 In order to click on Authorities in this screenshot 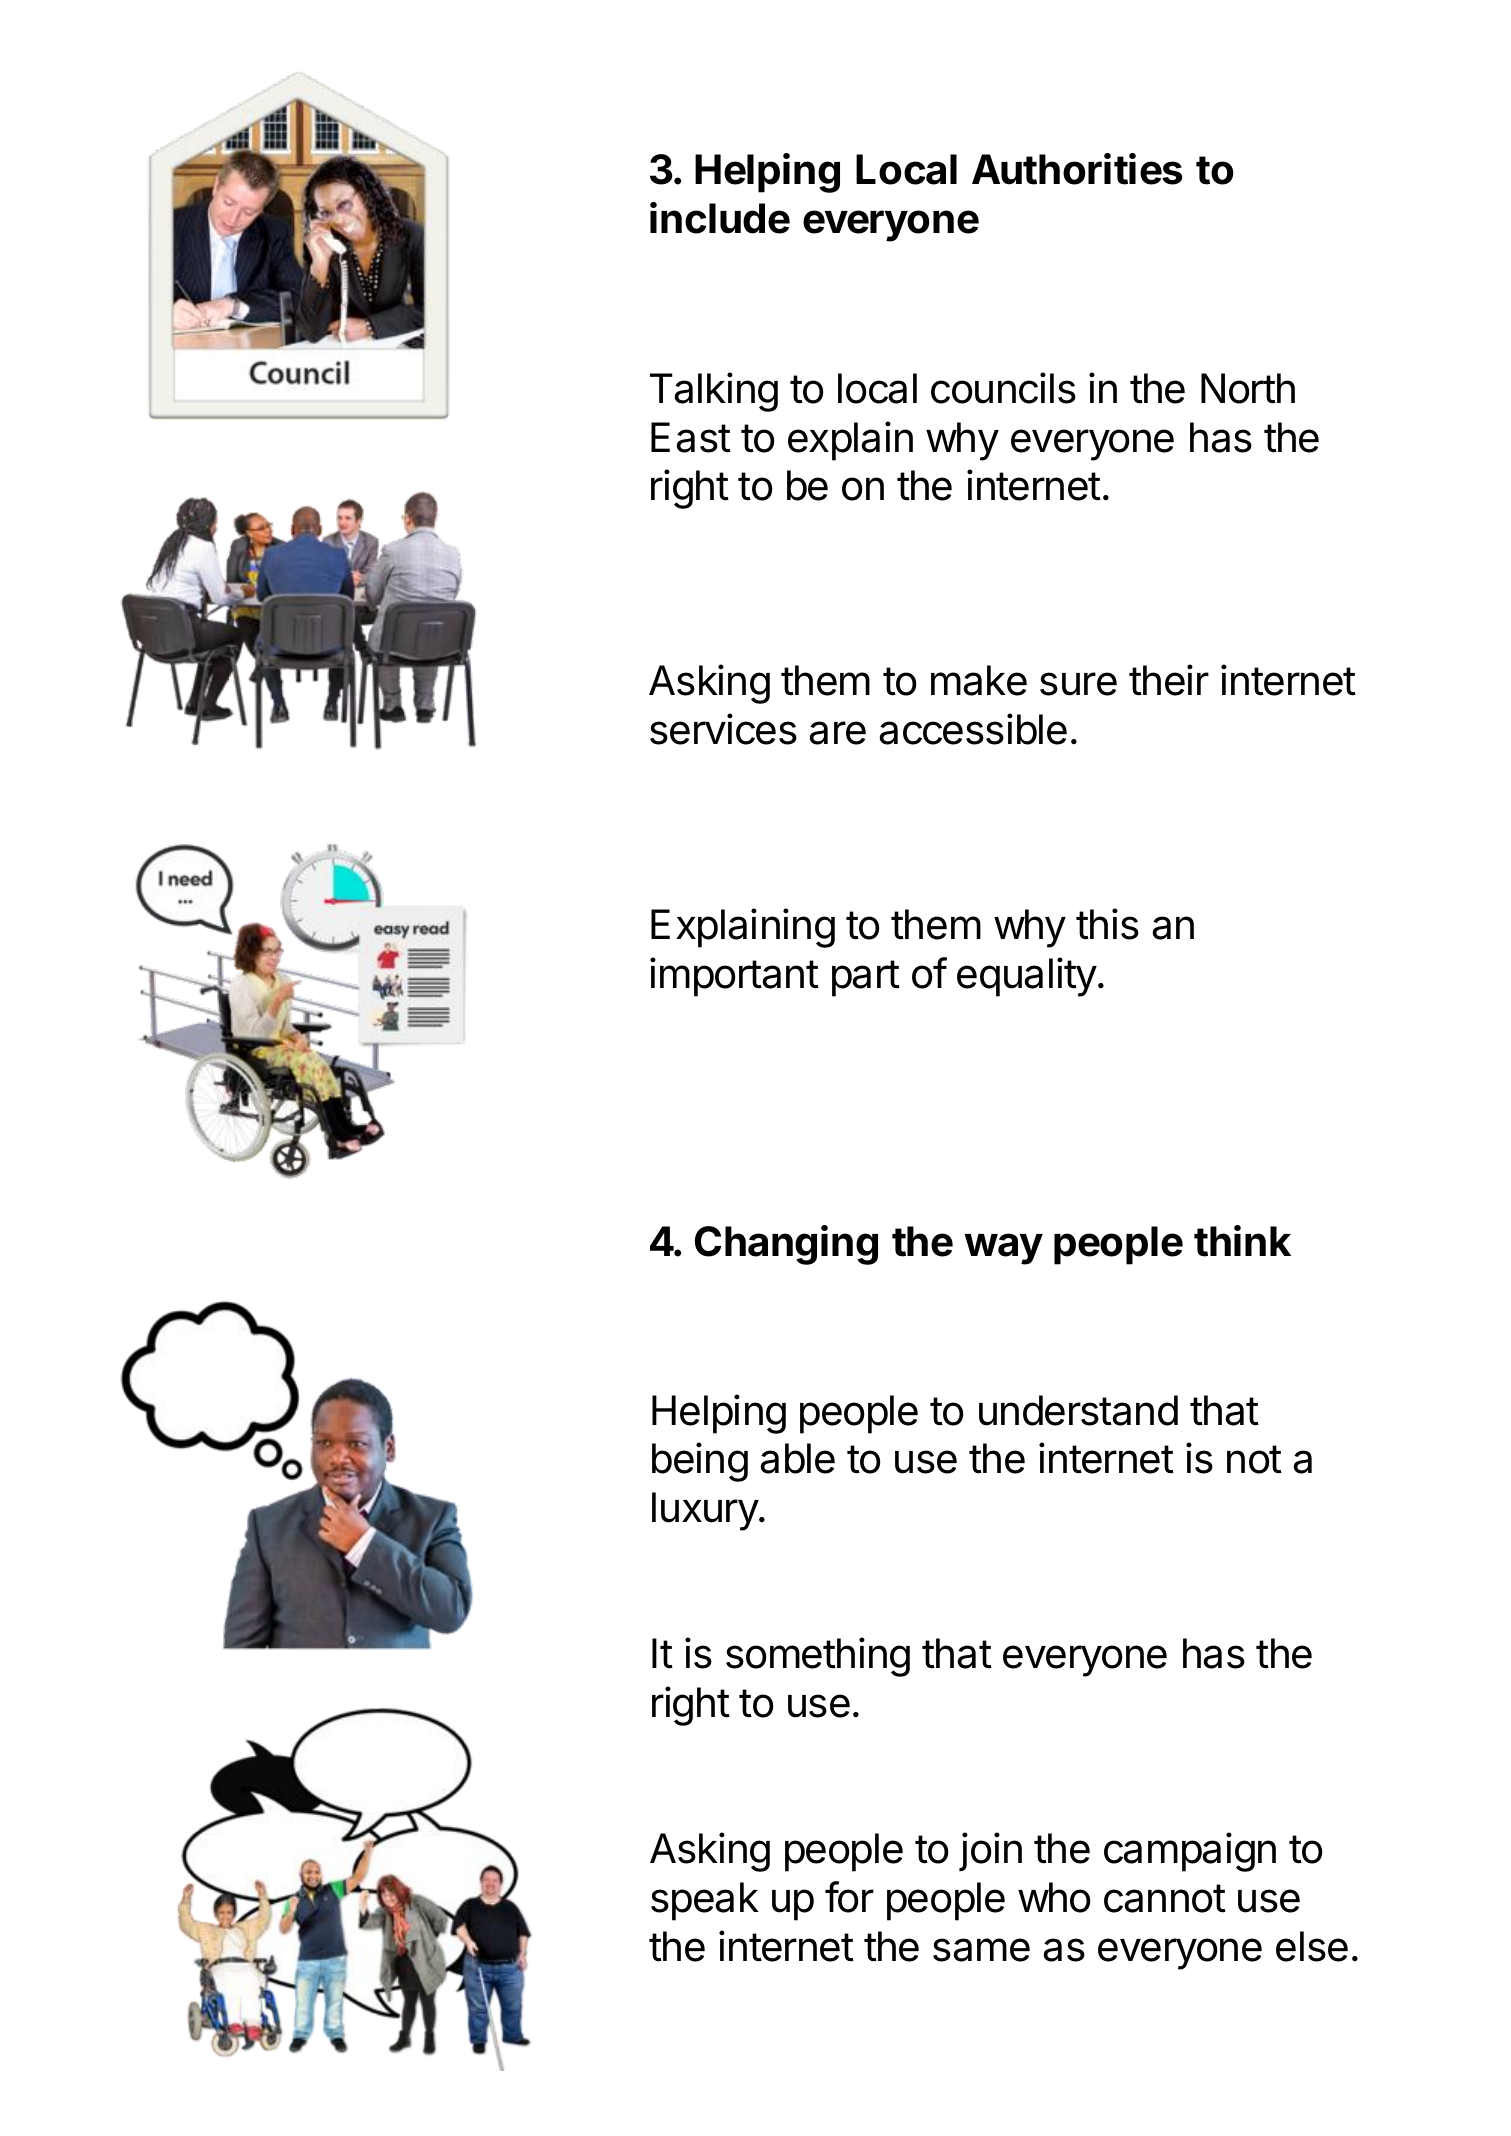, I will do `click(1077, 169)`.
